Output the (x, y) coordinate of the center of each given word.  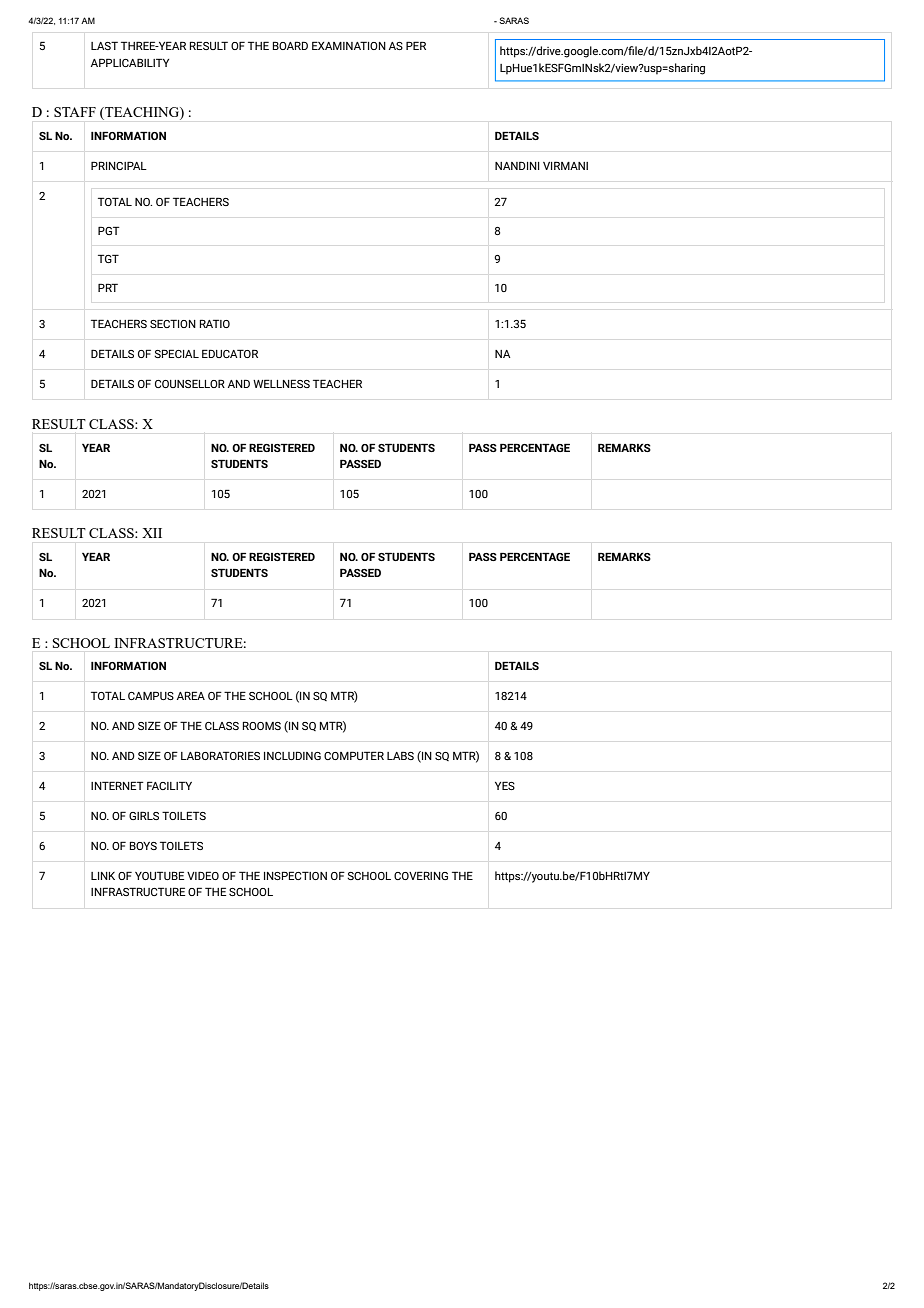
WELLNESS (281, 383)
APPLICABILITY (130, 62)
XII (152, 533)
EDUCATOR (230, 353)
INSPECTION (295, 875)
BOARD (290, 45)
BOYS (143, 845)
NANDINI (517, 165)
